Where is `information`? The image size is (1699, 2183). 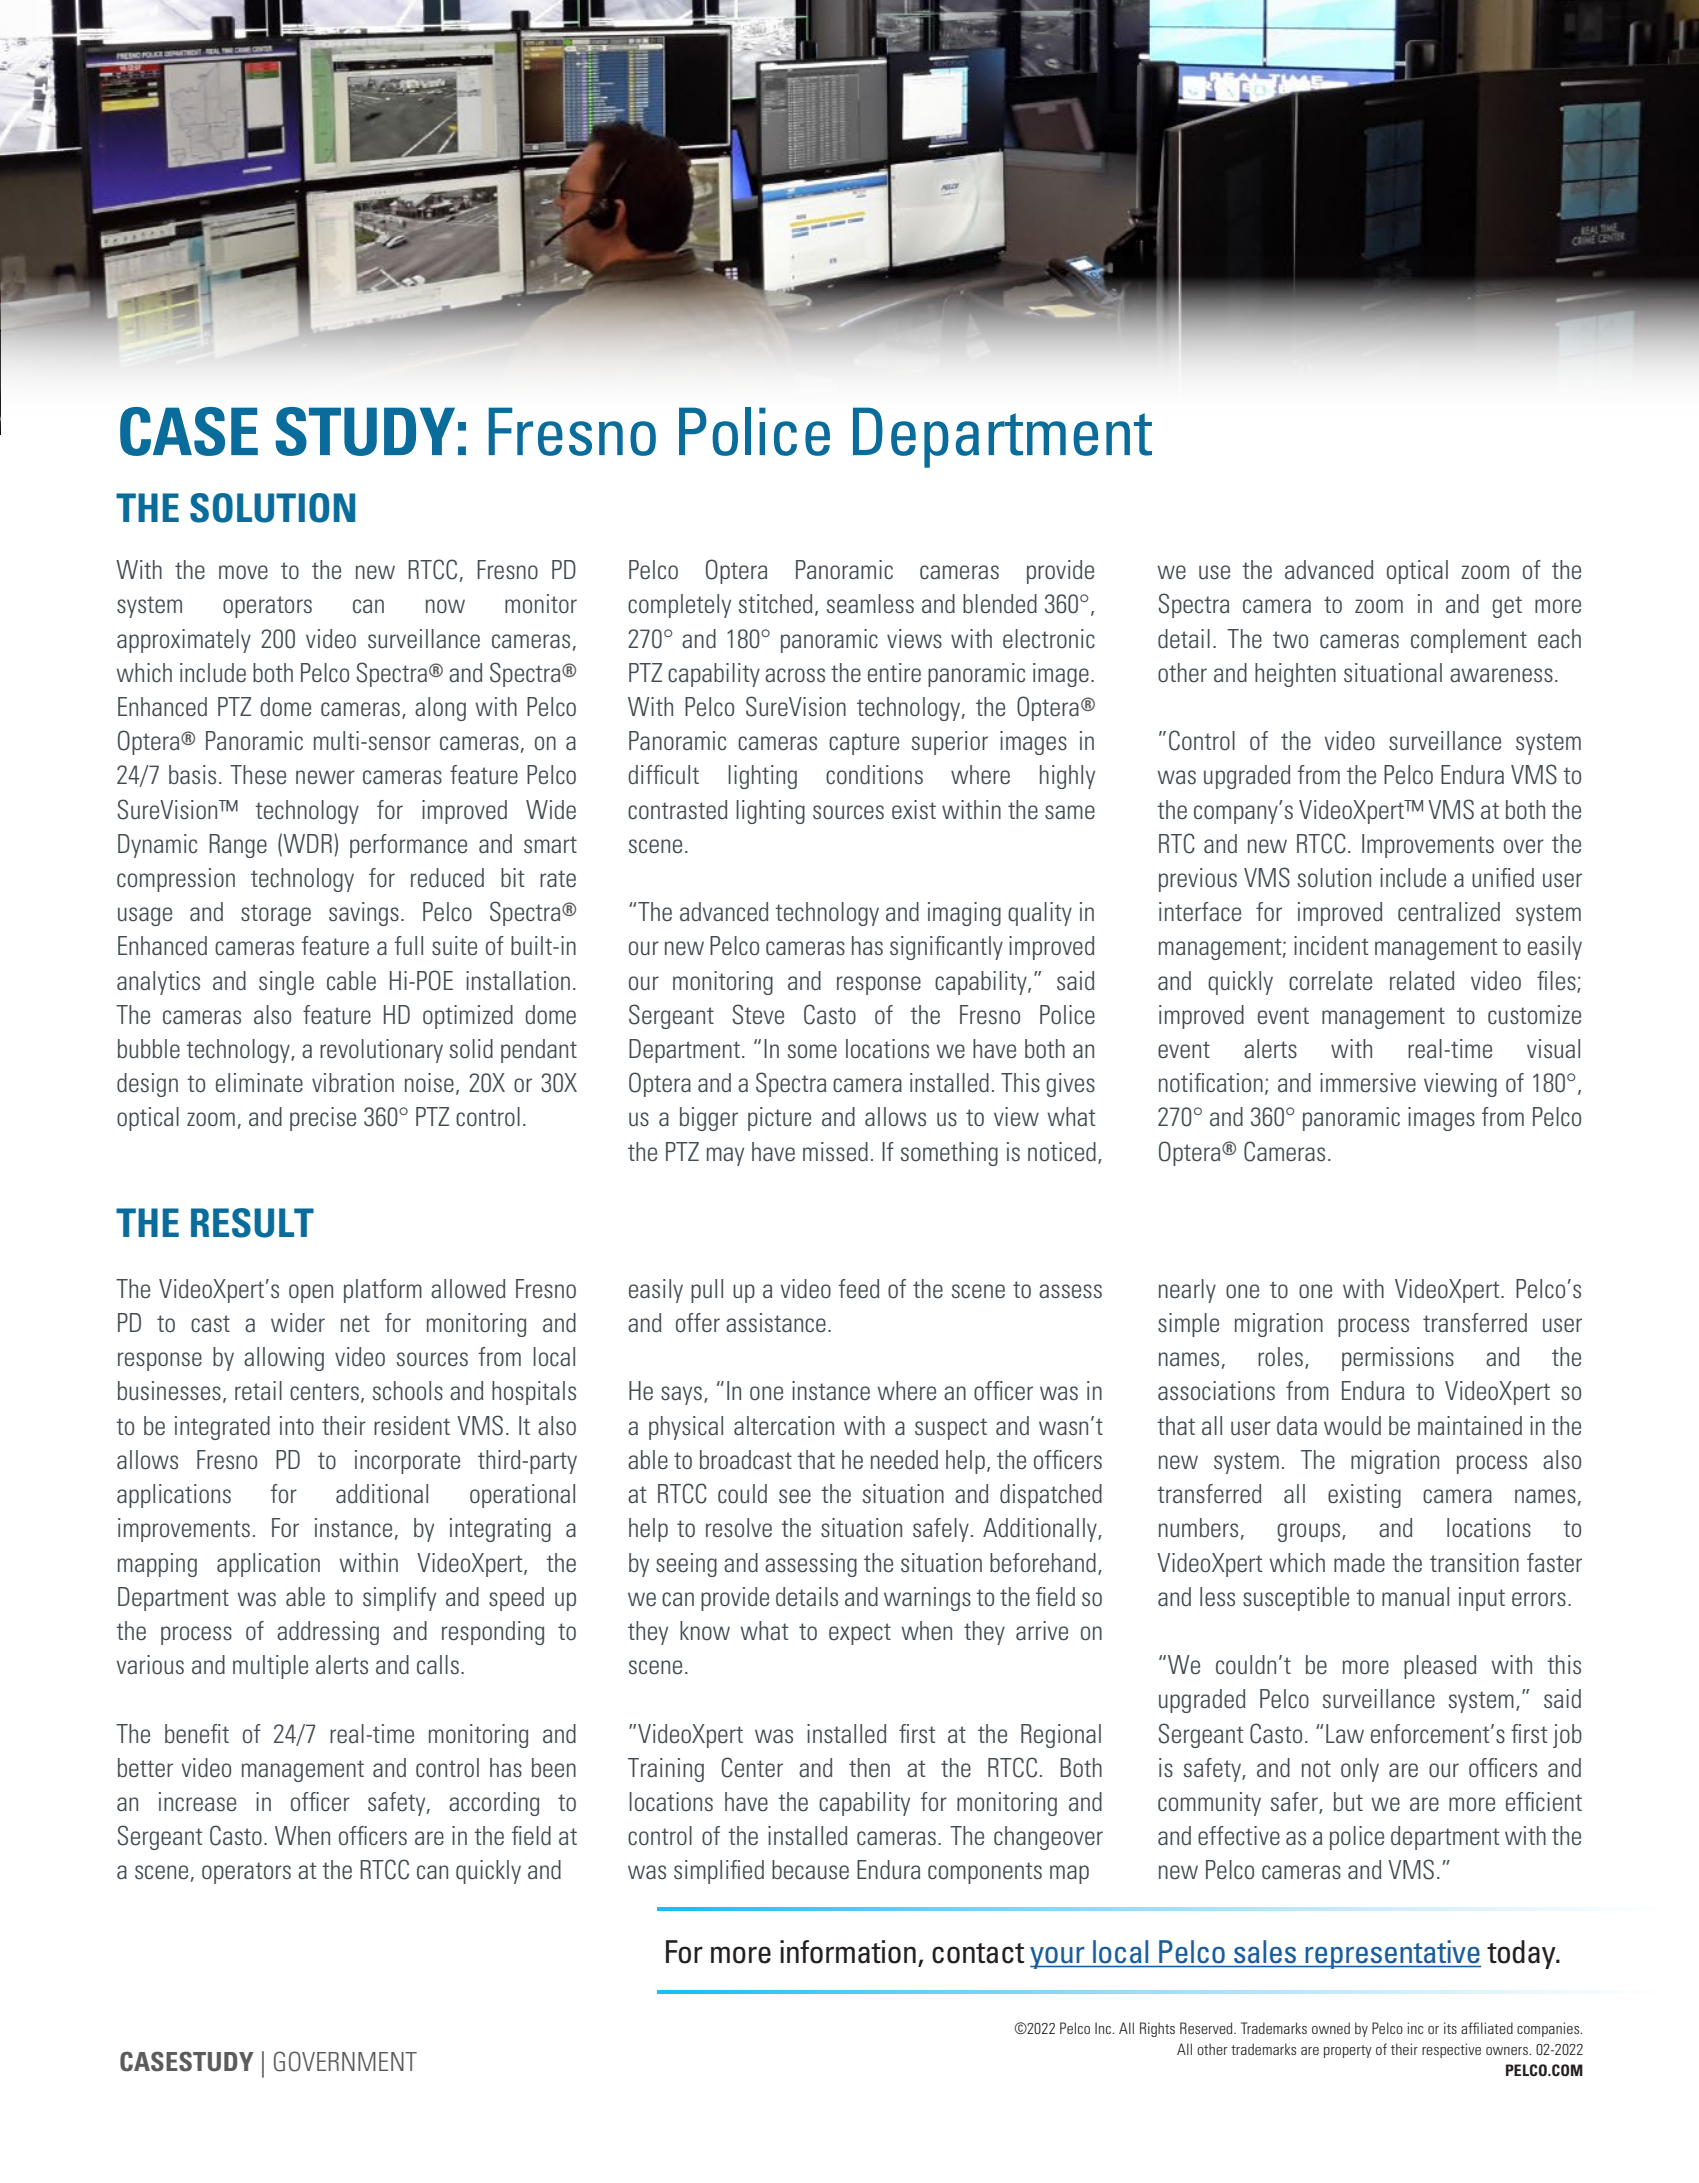 information is located at coordinates (848, 1952).
